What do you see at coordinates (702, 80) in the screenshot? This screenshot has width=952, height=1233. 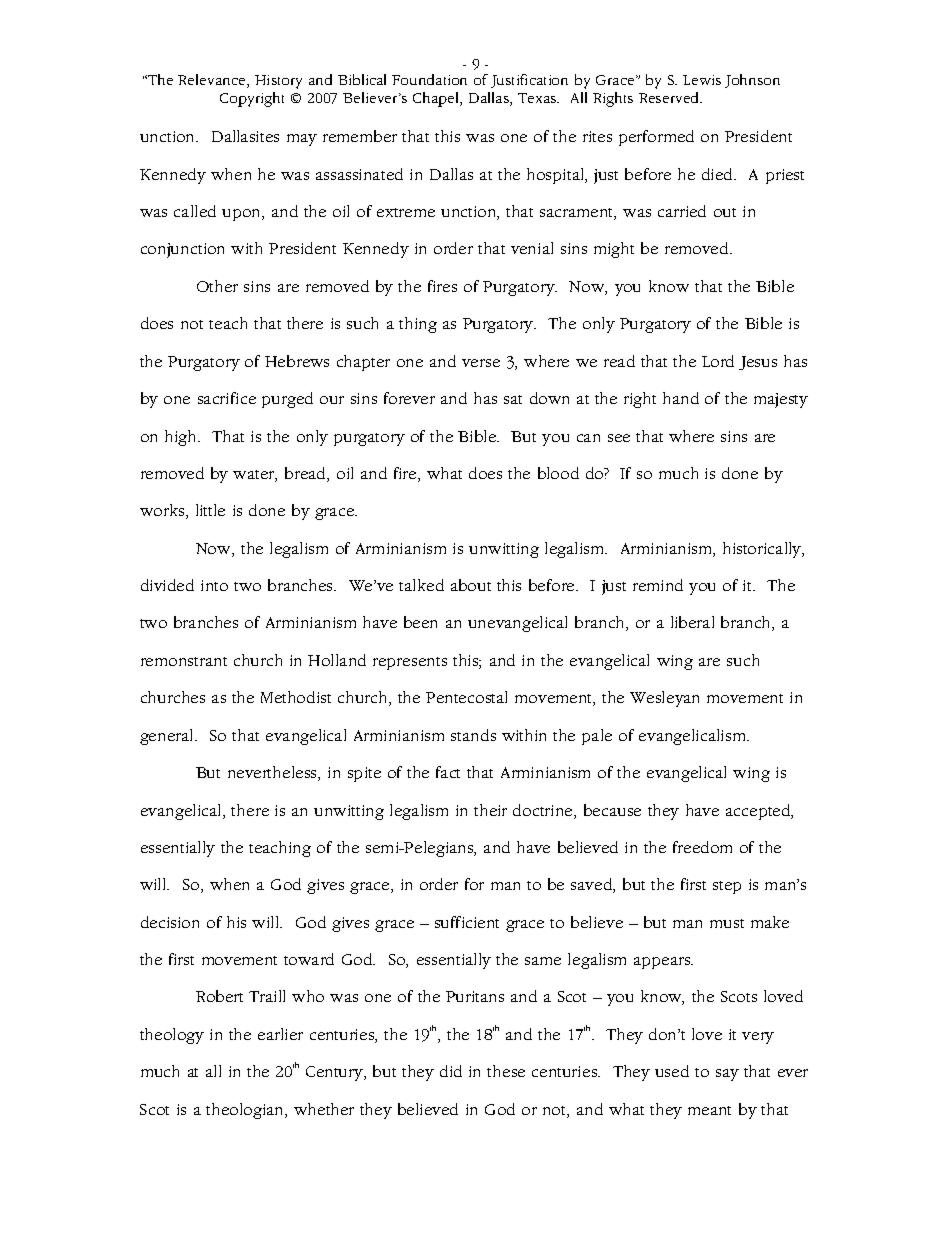 I see `Lewis` at bounding box center [702, 80].
